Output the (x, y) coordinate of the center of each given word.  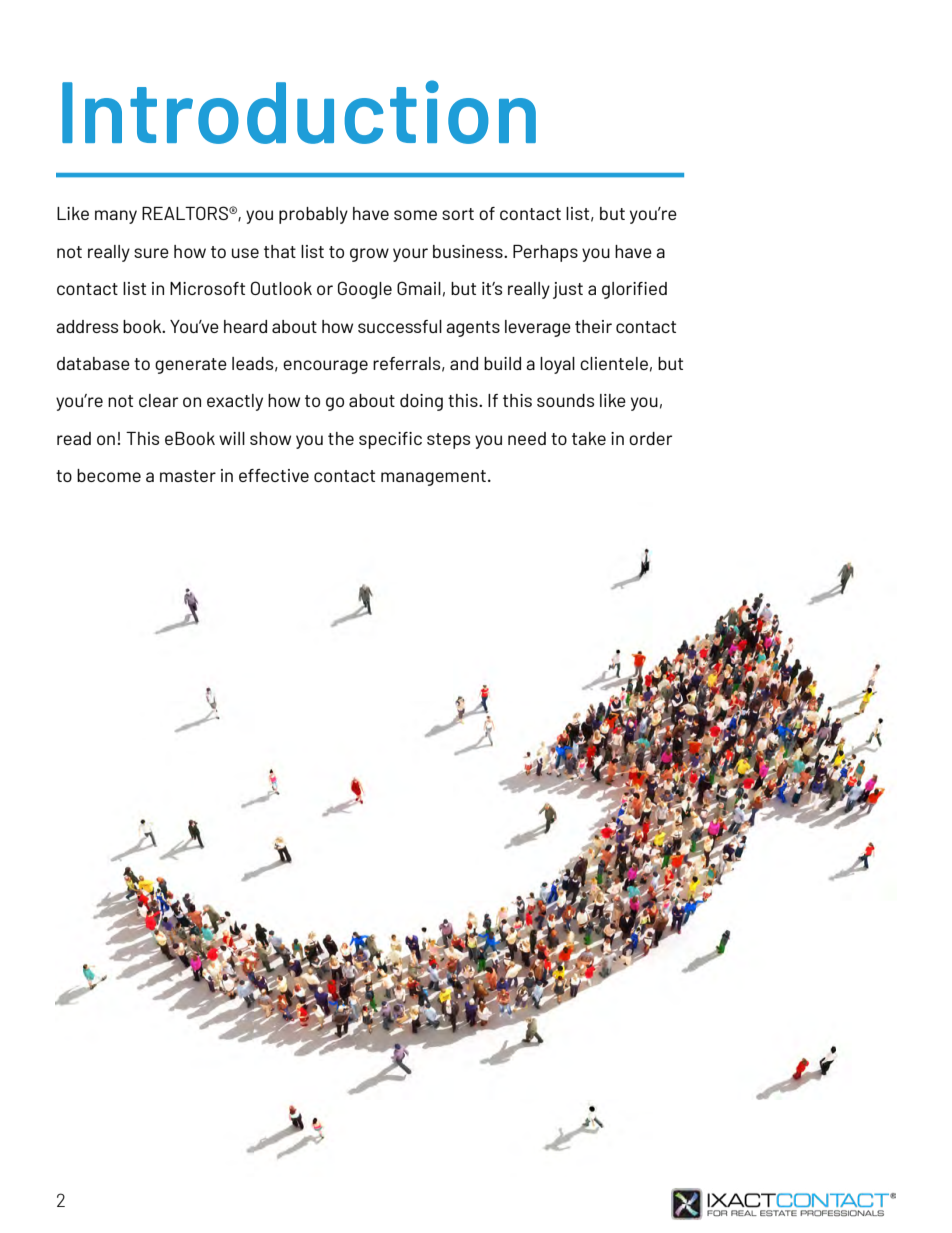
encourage (325, 367)
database (93, 363)
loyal (557, 365)
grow (369, 255)
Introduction (299, 112)
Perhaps (545, 253)
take (589, 438)
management (433, 478)
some (415, 215)
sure (151, 253)
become (109, 475)
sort (458, 214)
